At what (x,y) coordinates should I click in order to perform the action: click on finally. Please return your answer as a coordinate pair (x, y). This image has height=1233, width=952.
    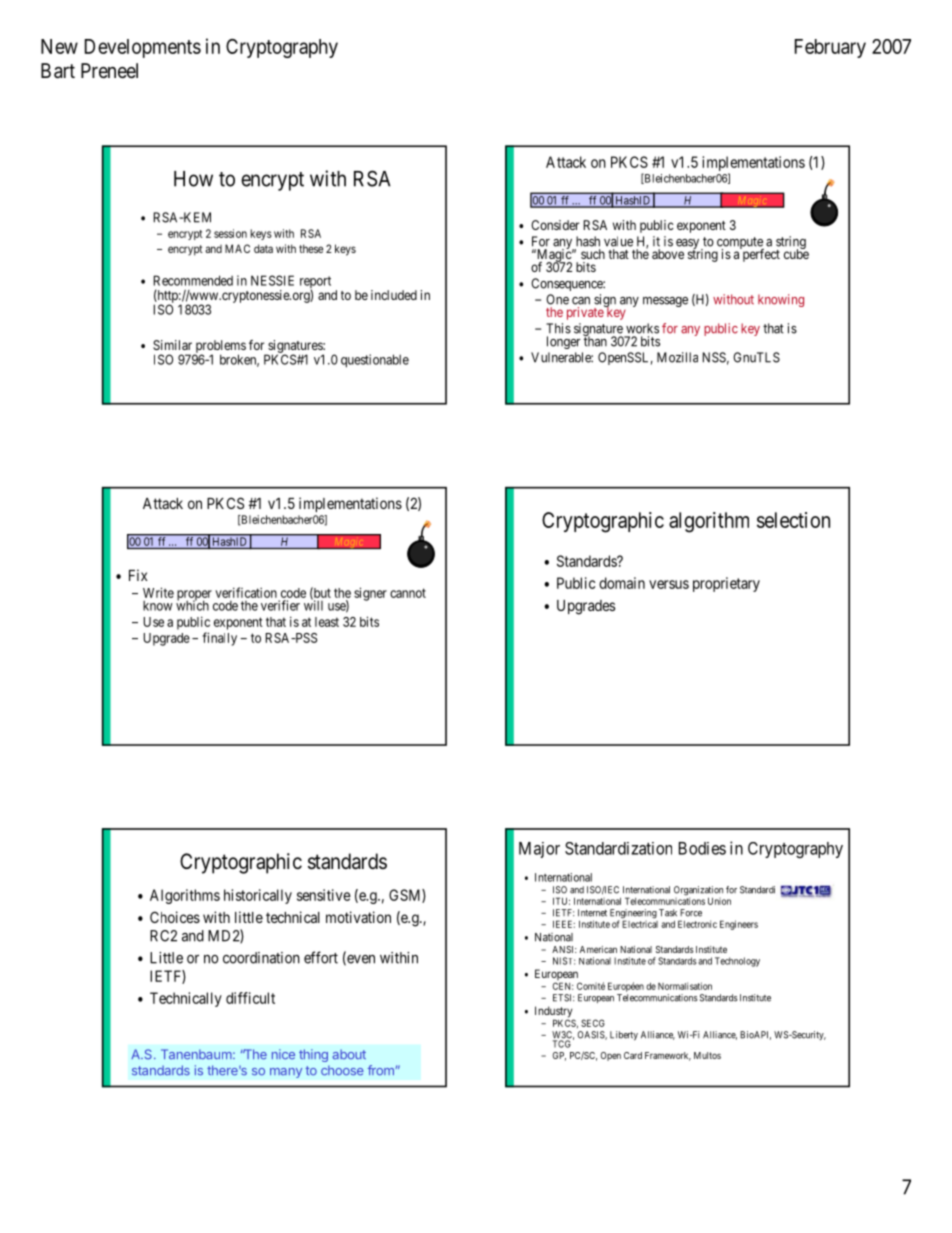
    Looking at the image, I should click on (219, 639).
